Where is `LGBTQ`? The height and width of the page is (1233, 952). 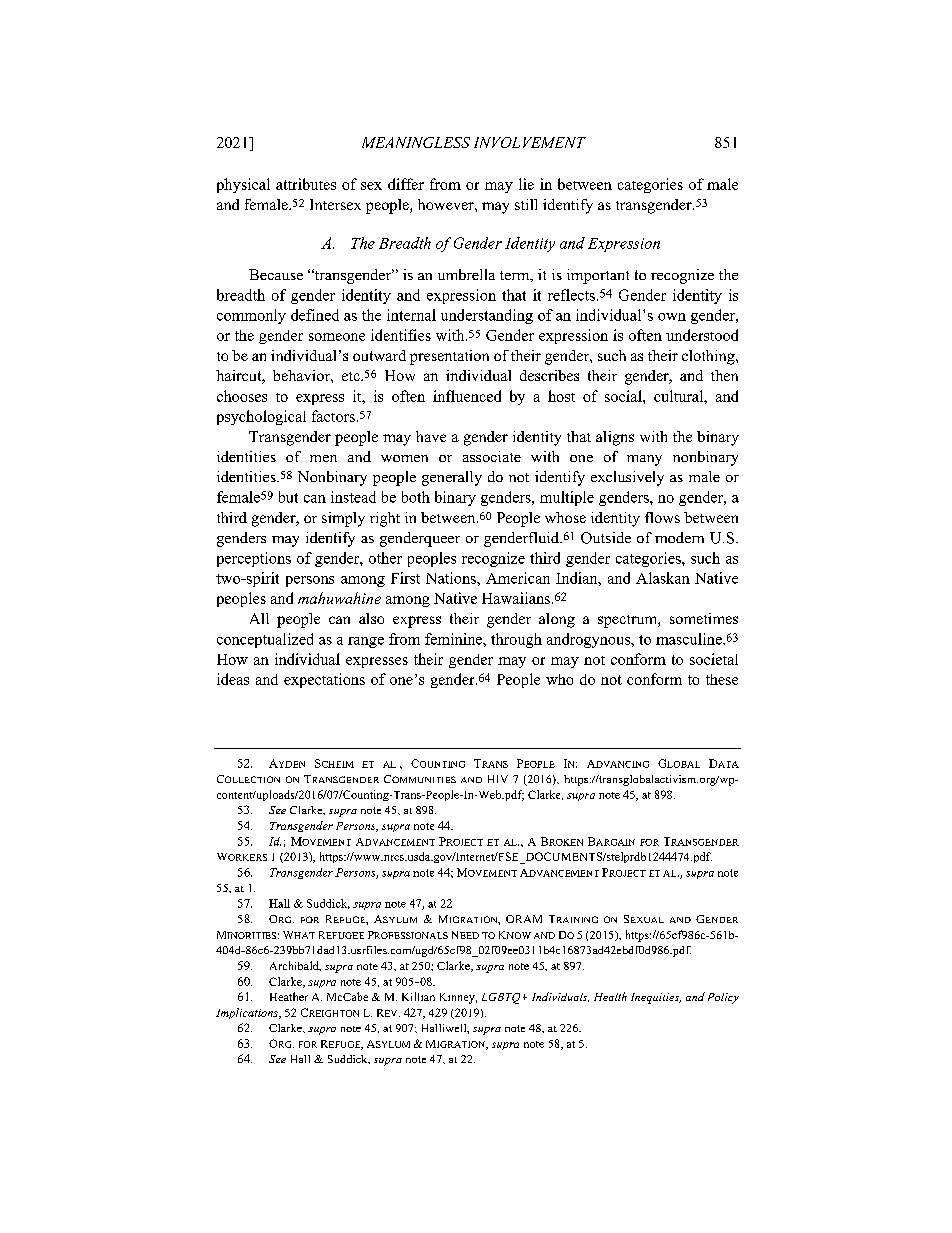 LGBTQ is located at coordinates (501, 998).
